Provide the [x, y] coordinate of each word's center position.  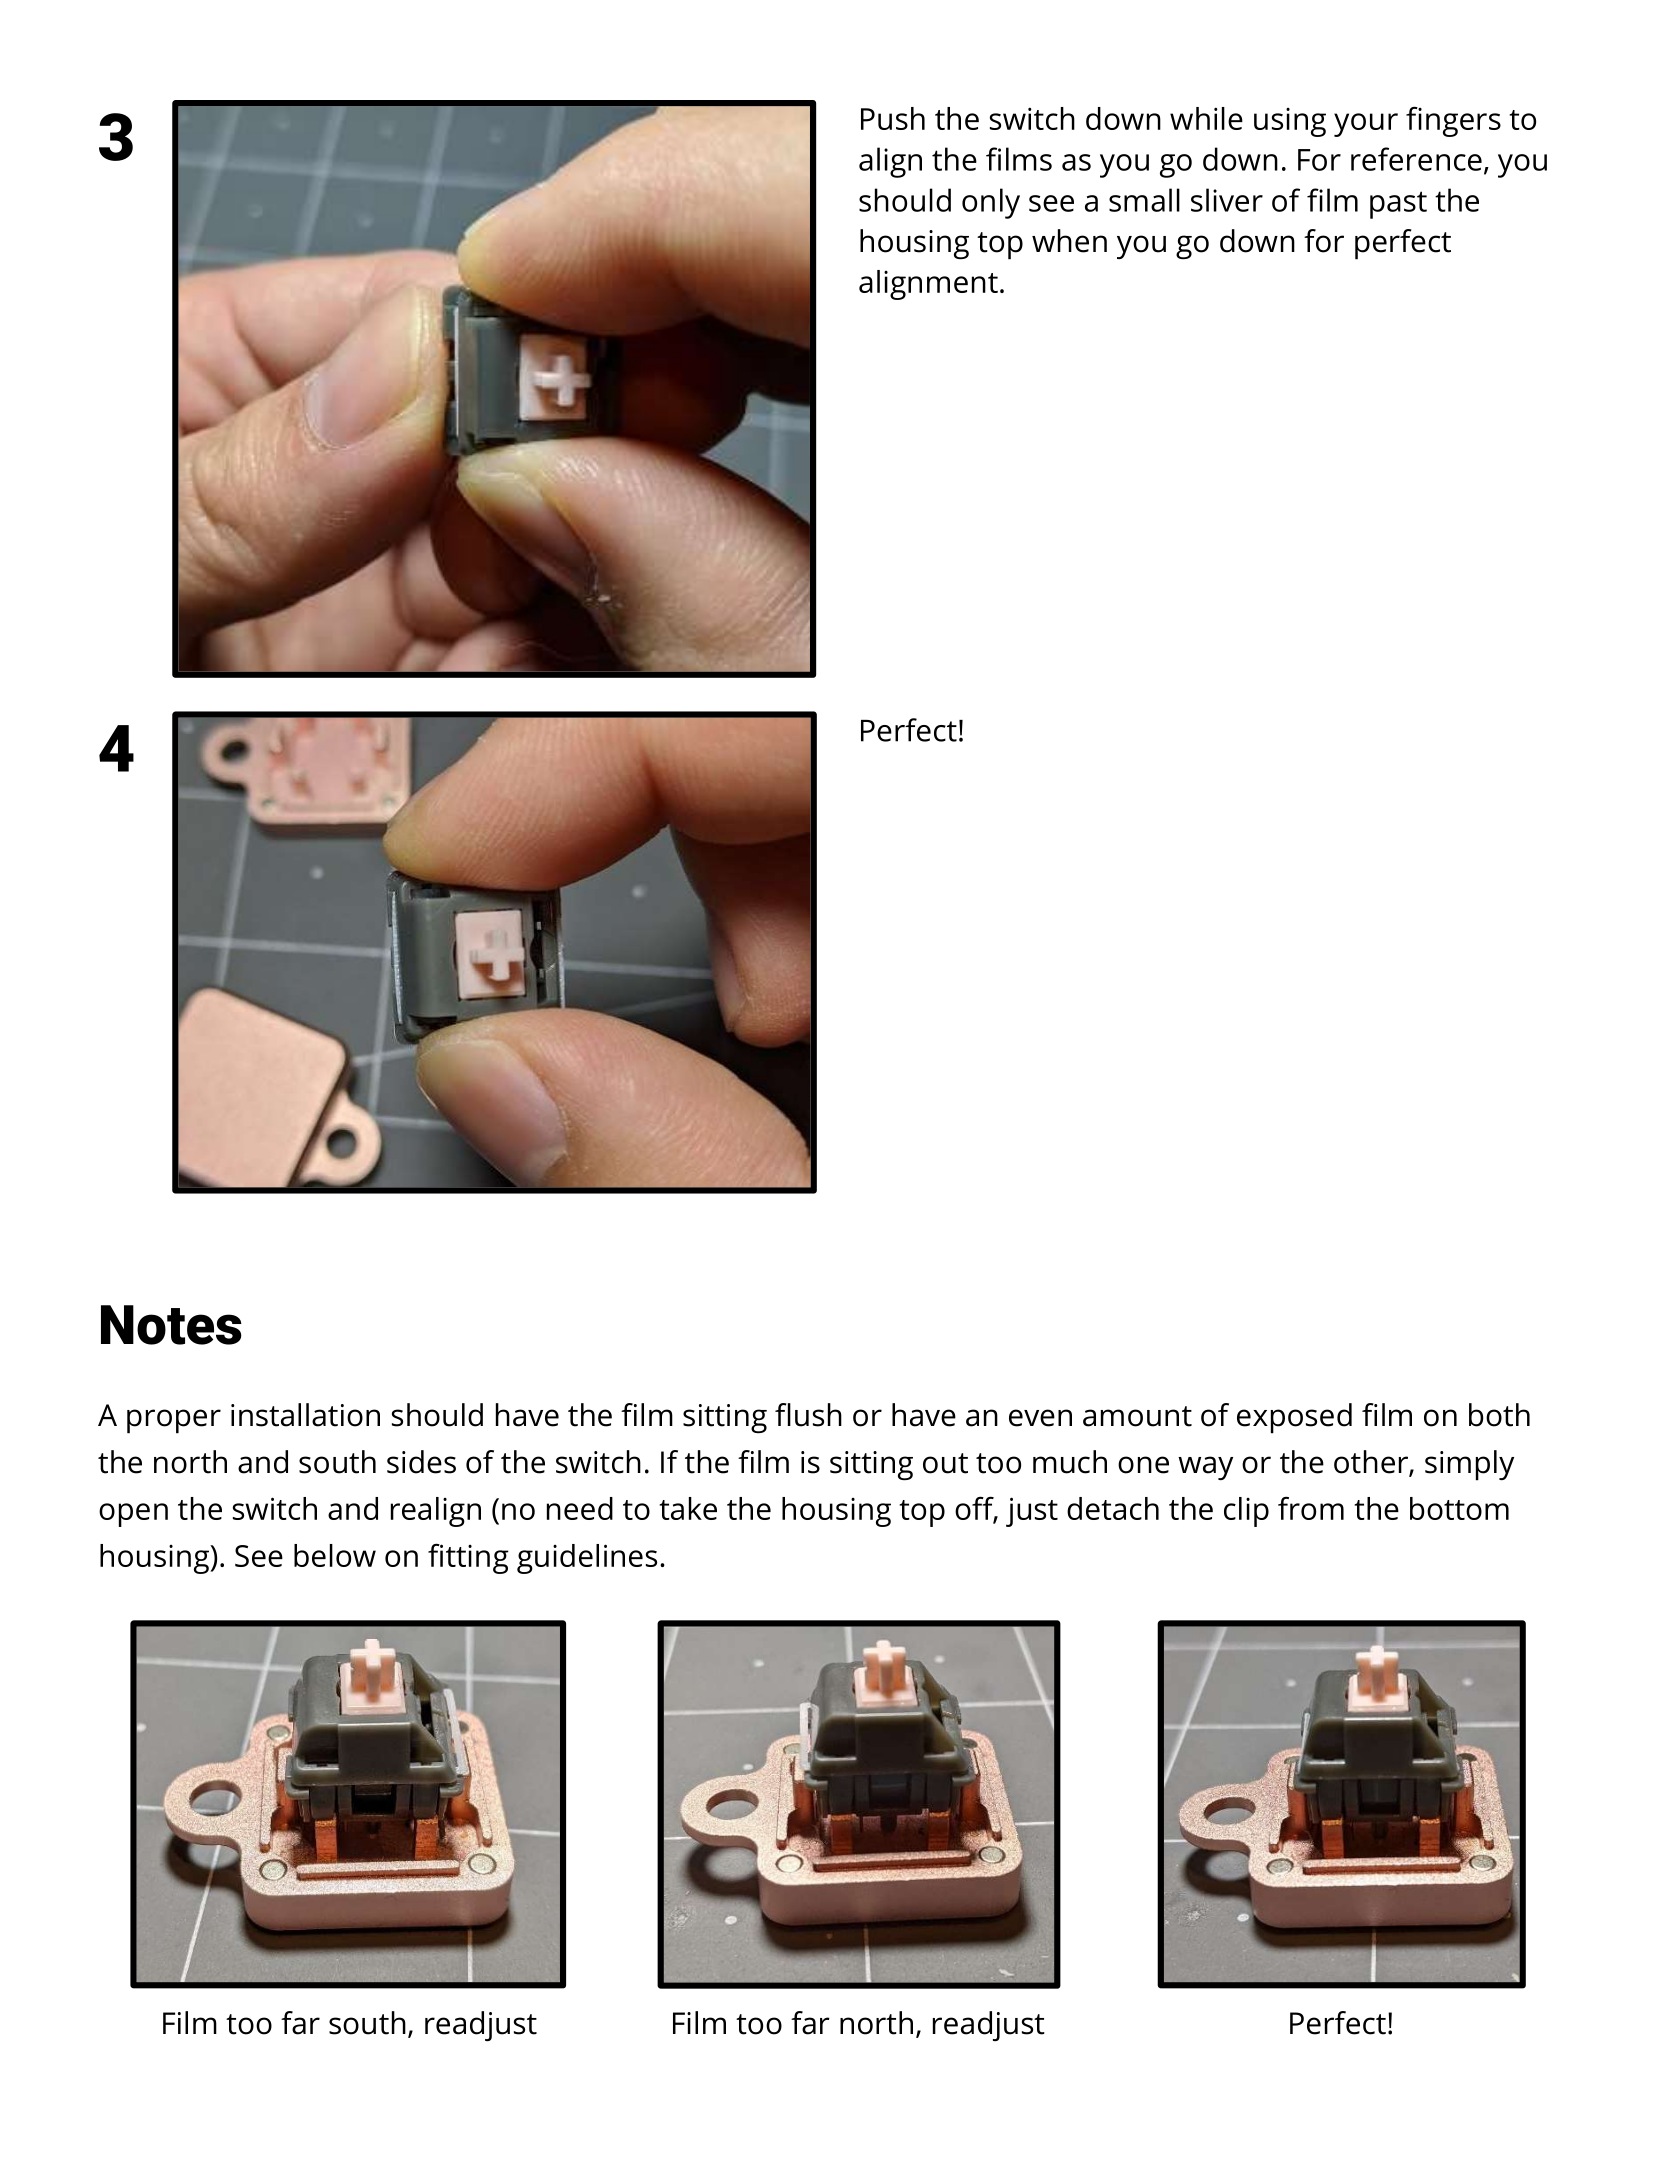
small [1144, 200]
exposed [1294, 1418]
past [1398, 205]
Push [893, 118]
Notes [171, 1325]
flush [808, 1415]
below [335, 1555]
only [991, 203]
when [1069, 241]
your [1366, 125]
